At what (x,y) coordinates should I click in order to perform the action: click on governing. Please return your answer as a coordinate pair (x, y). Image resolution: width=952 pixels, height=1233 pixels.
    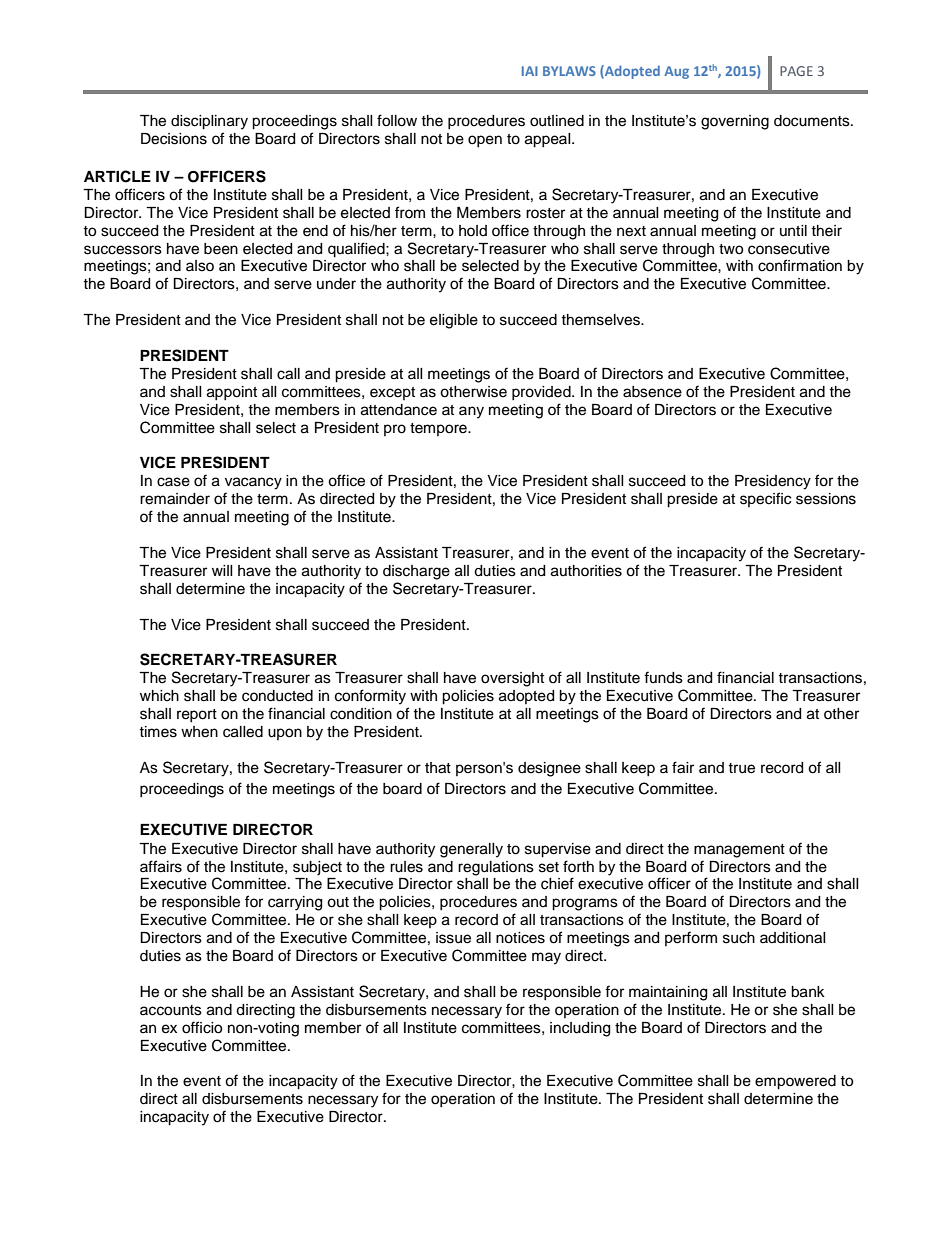
    Looking at the image, I should click on (735, 122).
